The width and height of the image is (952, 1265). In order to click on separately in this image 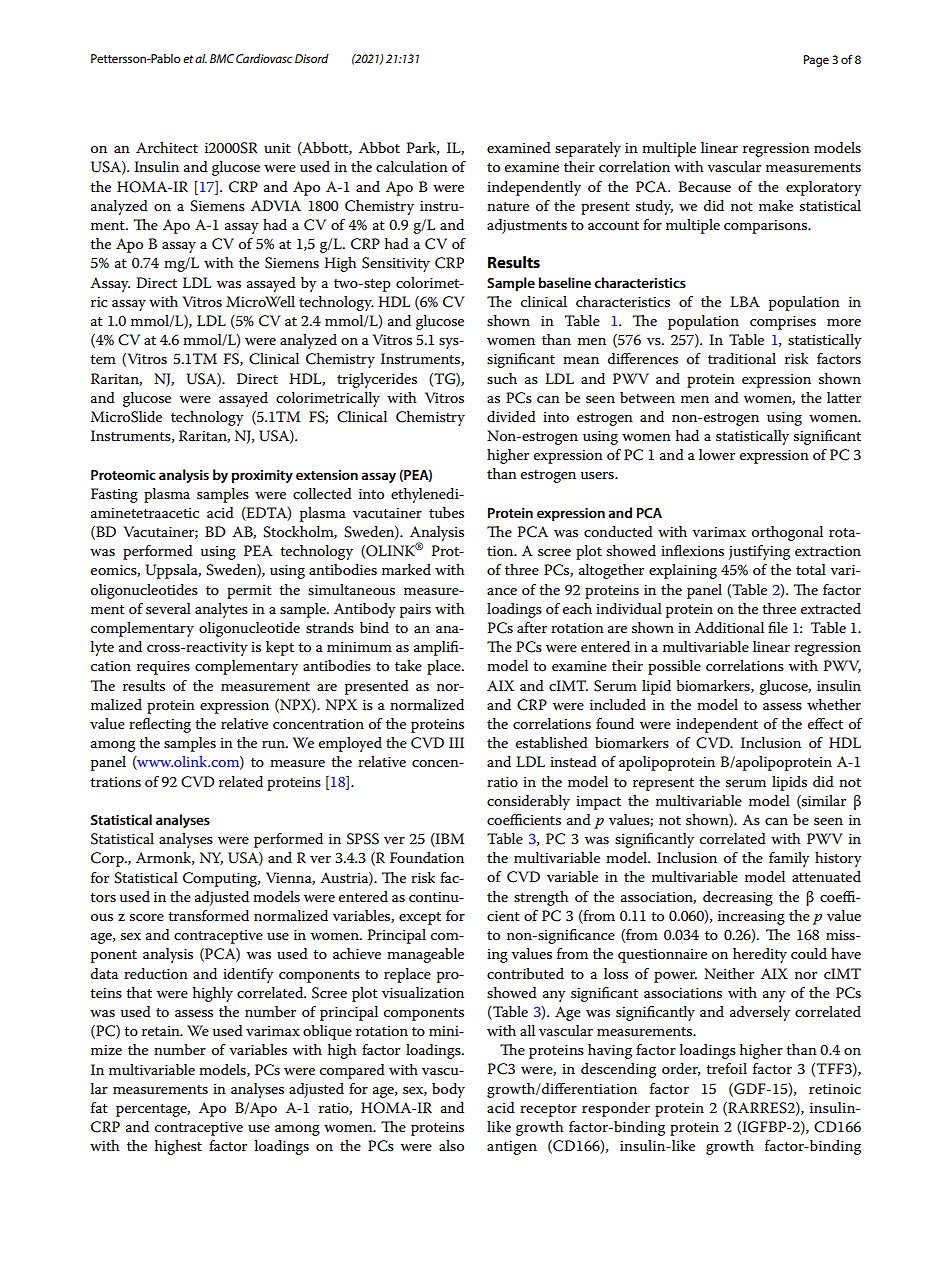, I will do `click(588, 149)`.
